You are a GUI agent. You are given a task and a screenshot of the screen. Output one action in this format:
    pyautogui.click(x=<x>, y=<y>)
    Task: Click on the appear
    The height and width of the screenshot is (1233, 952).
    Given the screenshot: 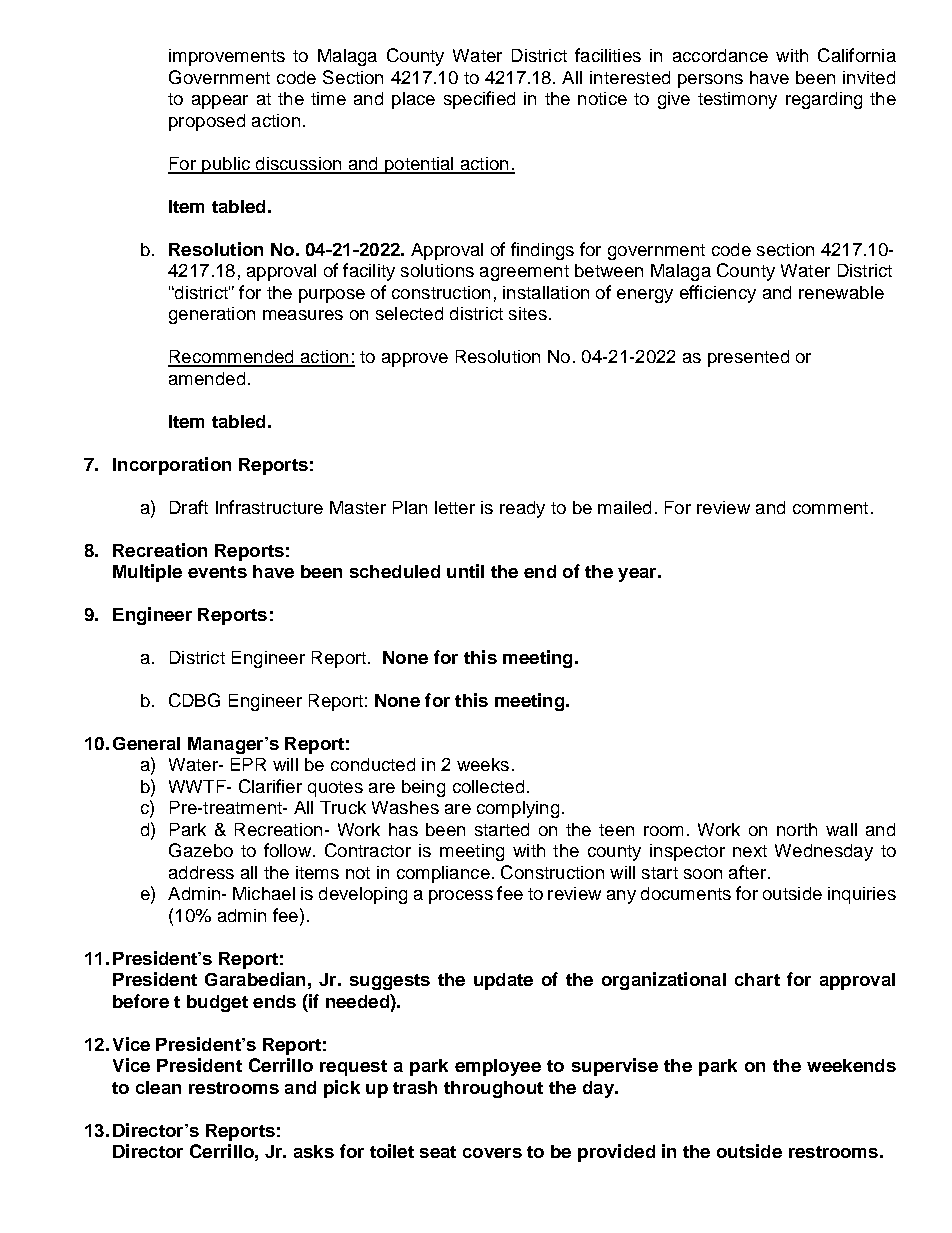 What is the action you would take?
    pyautogui.click(x=220, y=102)
